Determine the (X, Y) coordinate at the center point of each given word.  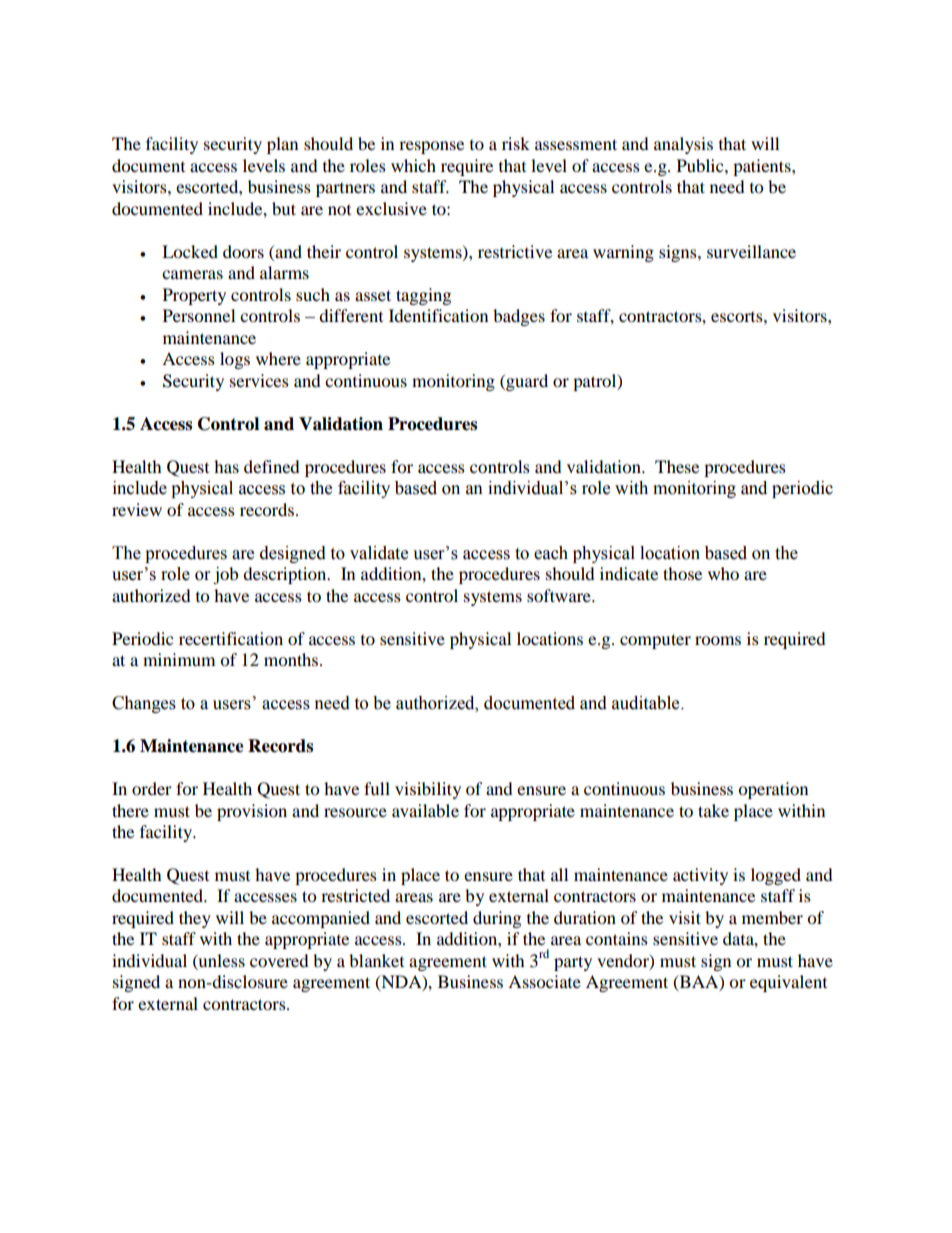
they (195, 919)
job (225, 575)
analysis (683, 145)
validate (379, 553)
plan (282, 145)
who (723, 573)
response (431, 147)
